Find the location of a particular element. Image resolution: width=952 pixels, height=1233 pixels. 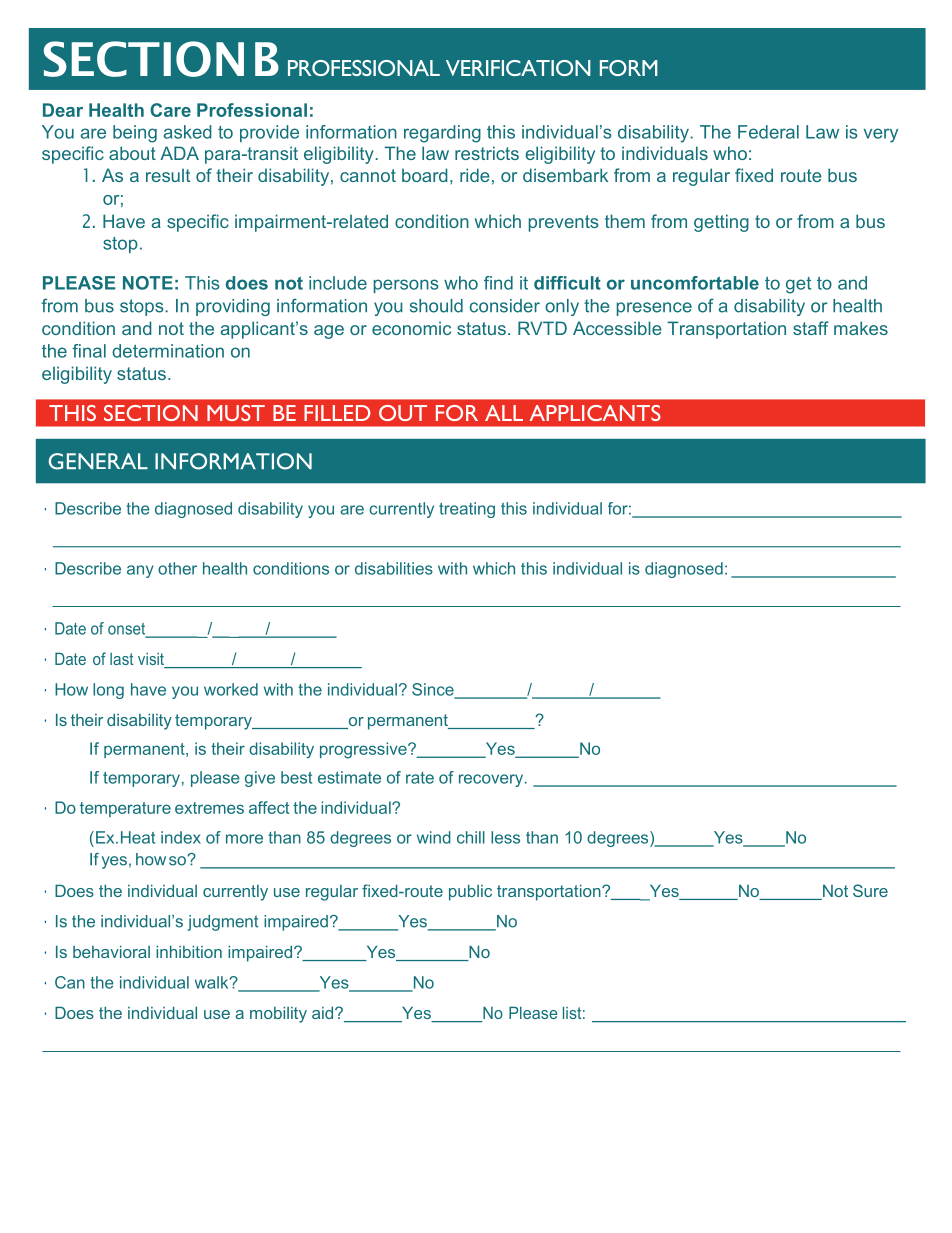

regarding is located at coordinates (442, 134).
